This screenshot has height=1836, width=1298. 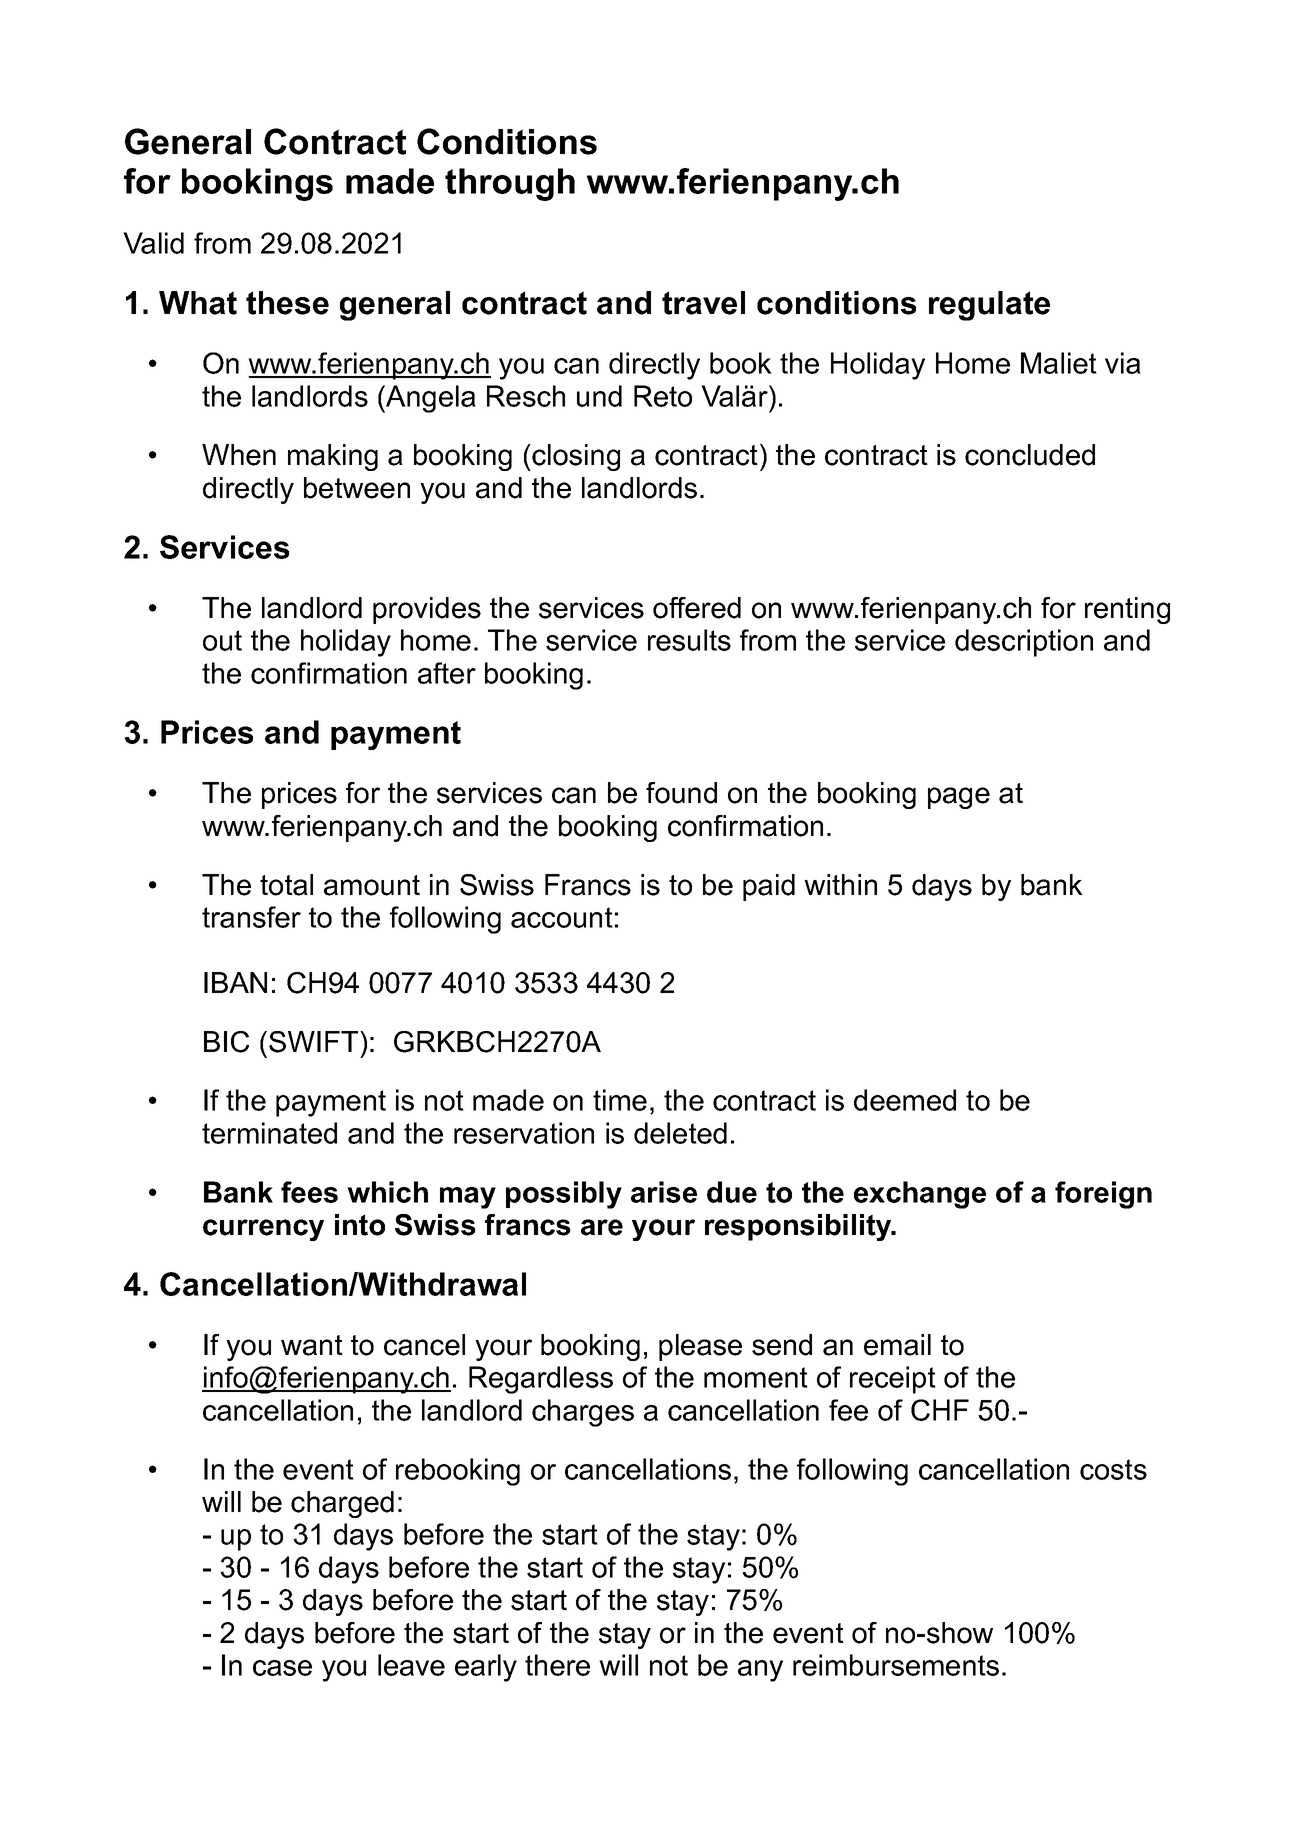 I want to click on description, so click(x=1024, y=643).
